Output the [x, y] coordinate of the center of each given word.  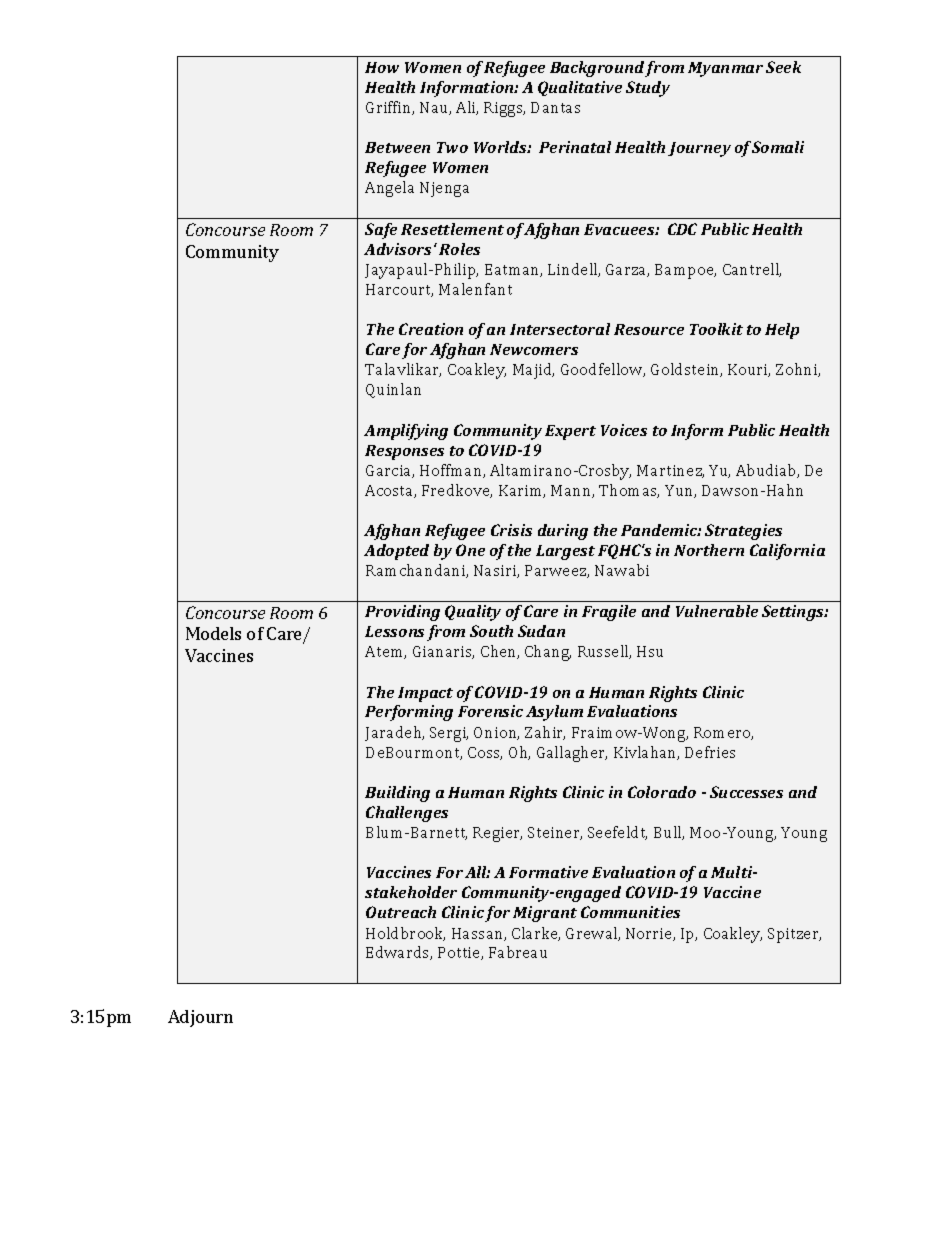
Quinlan [393, 390]
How [382, 67]
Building [397, 794]
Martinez [670, 471]
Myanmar [725, 69]
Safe [381, 231]
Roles [459, 249]
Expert [570, 432]
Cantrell [752, 270]
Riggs [504, 109]
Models [213, 633]
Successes [746, 792]
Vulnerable [717, 611]
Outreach [401, 912]
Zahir [545, 733]
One [470, 550]
